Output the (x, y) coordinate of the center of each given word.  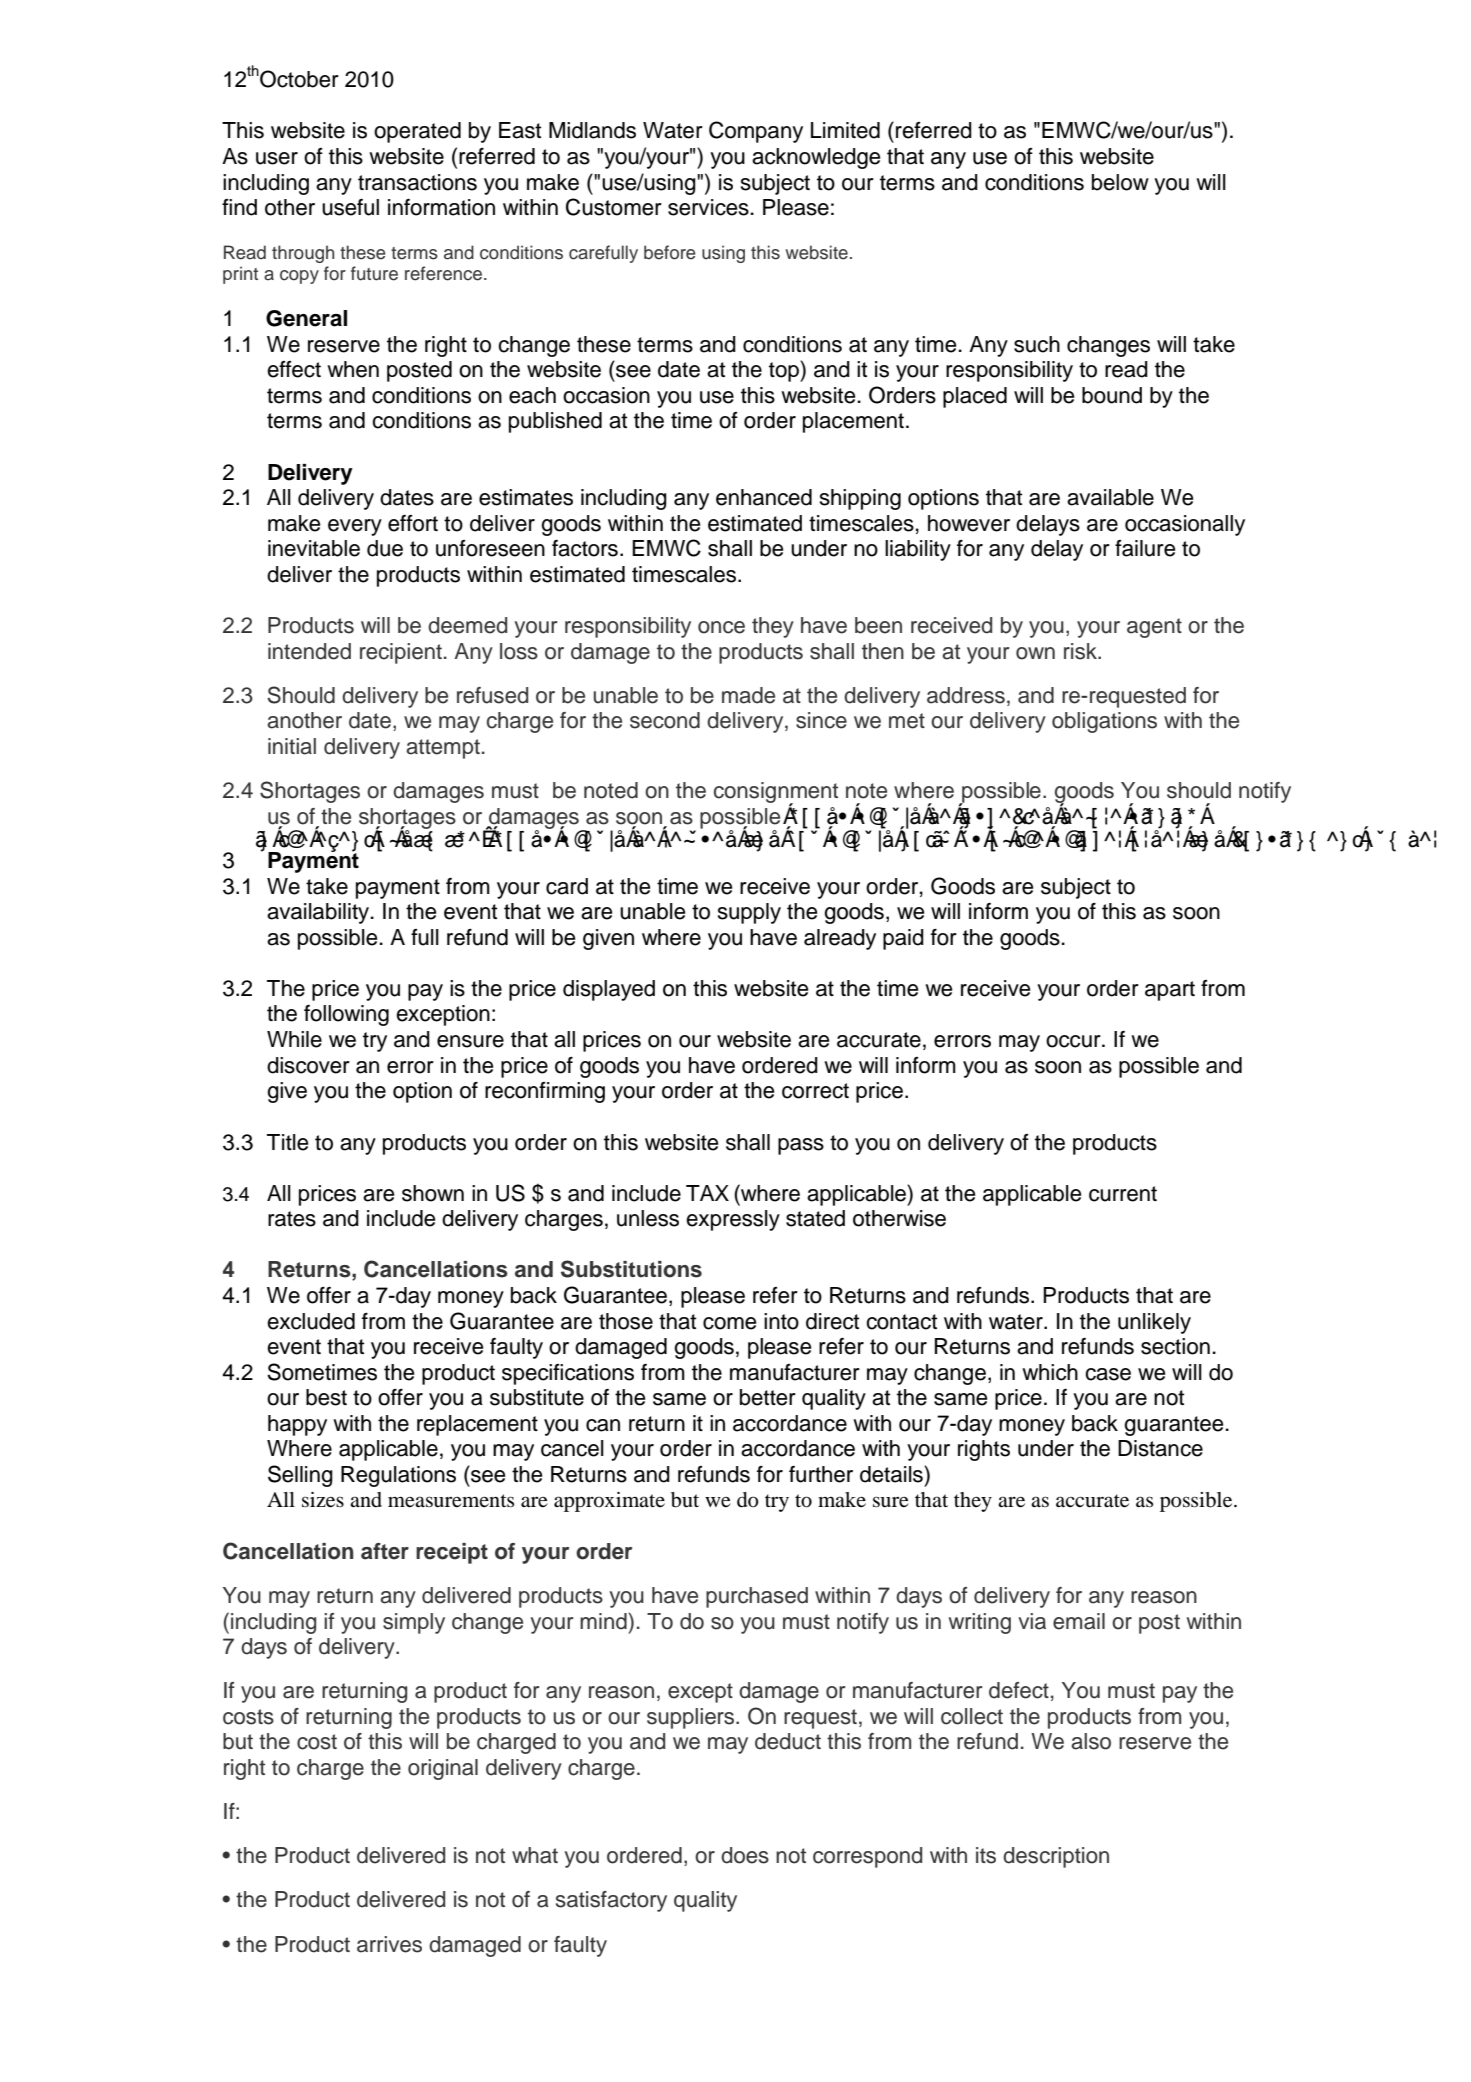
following (346, 1015)
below (1120, 182)
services (708, 207)
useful (350, 207)
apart (1170, 991)
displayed (609, 990)
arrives (389, 1944)
